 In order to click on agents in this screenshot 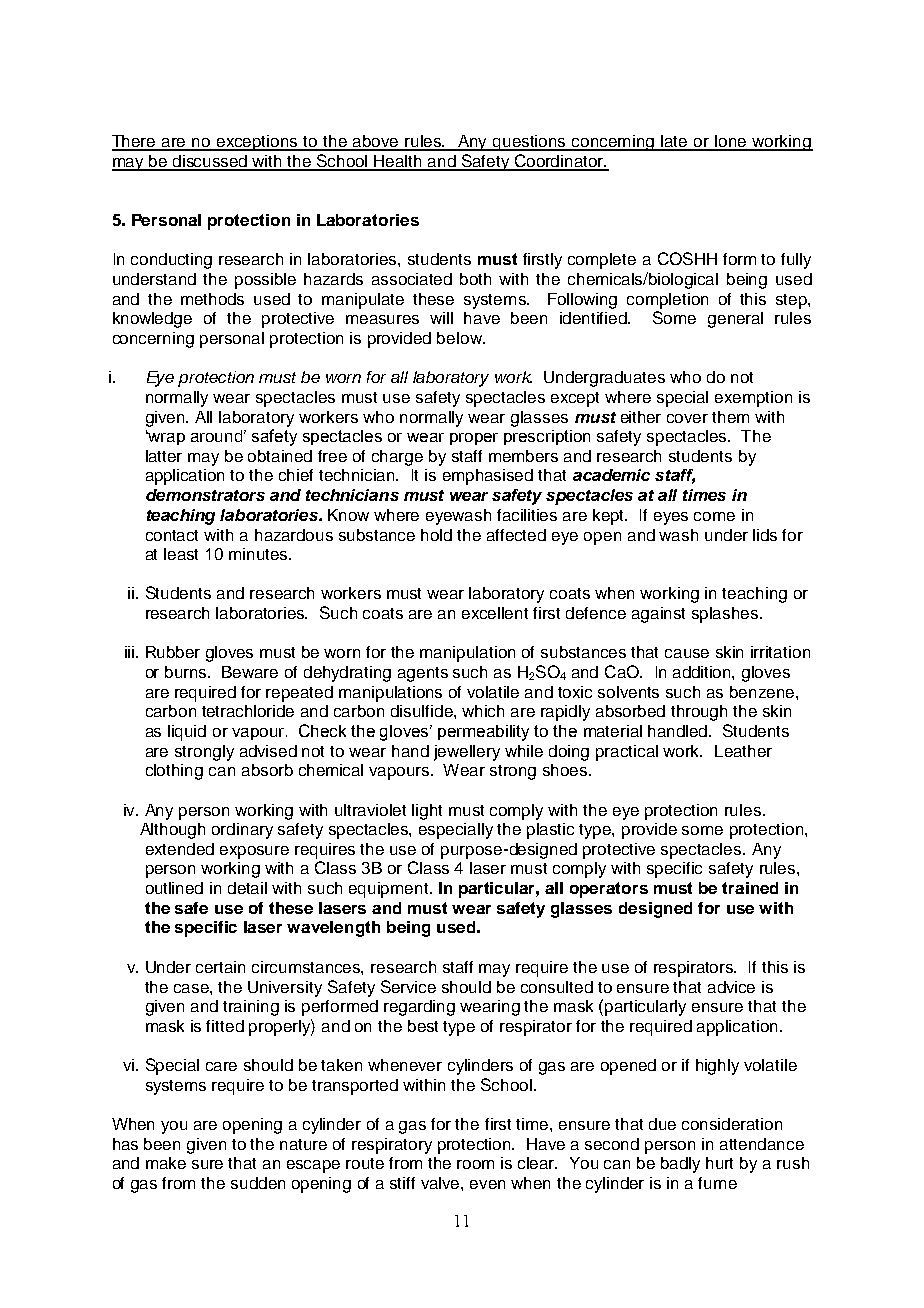, I will do `click(423, 674)`.
